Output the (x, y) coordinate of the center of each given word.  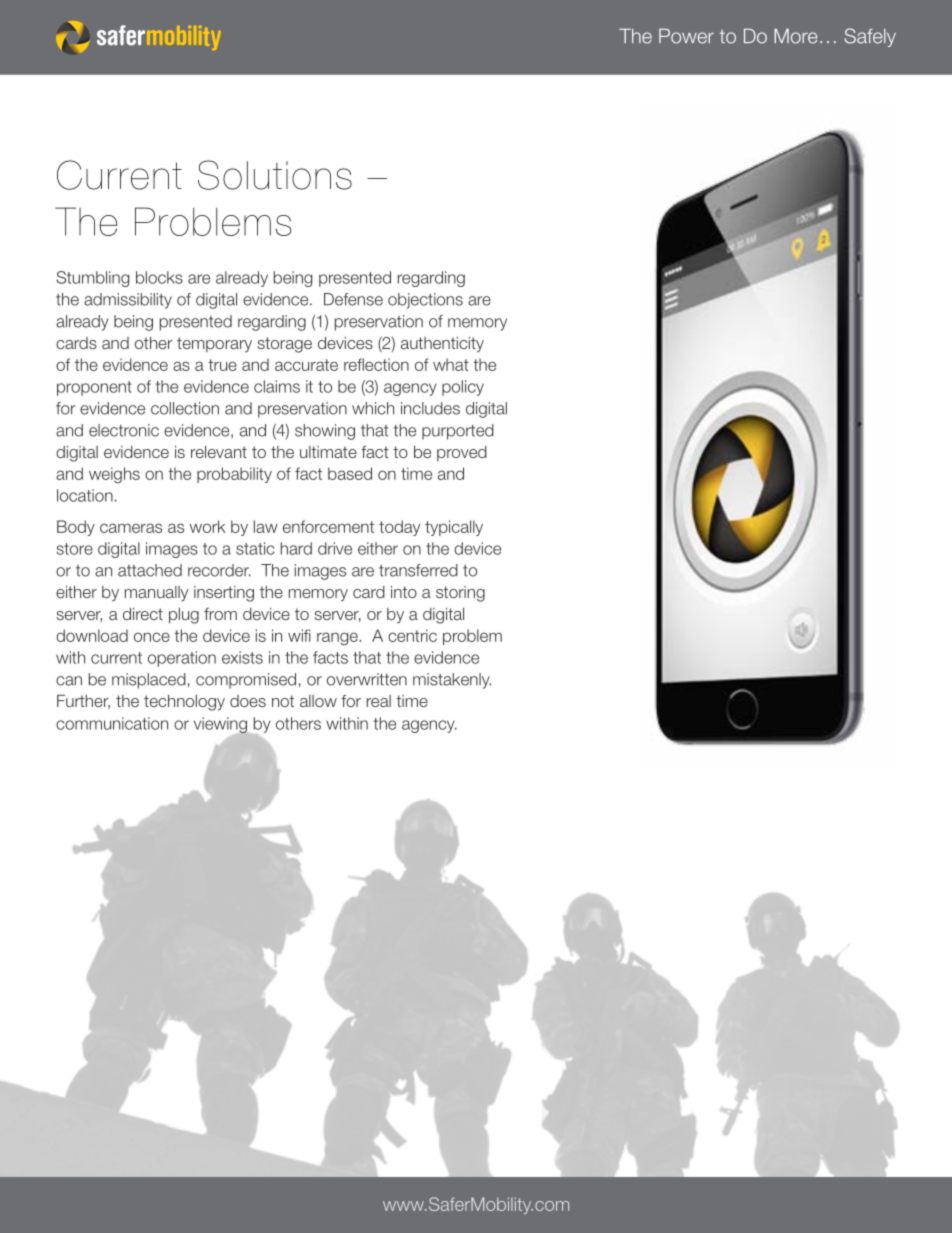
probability (234, 475)
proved (462, 453)
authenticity (442, 344)
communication (112, 723)
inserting (224, 594)
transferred (418, 570)
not (283, 701)
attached (150, 570)
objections (425, 301)
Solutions (275, 175)
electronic (124, 430)
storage (284, 345)
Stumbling (93, 279)
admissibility (128, 301)
